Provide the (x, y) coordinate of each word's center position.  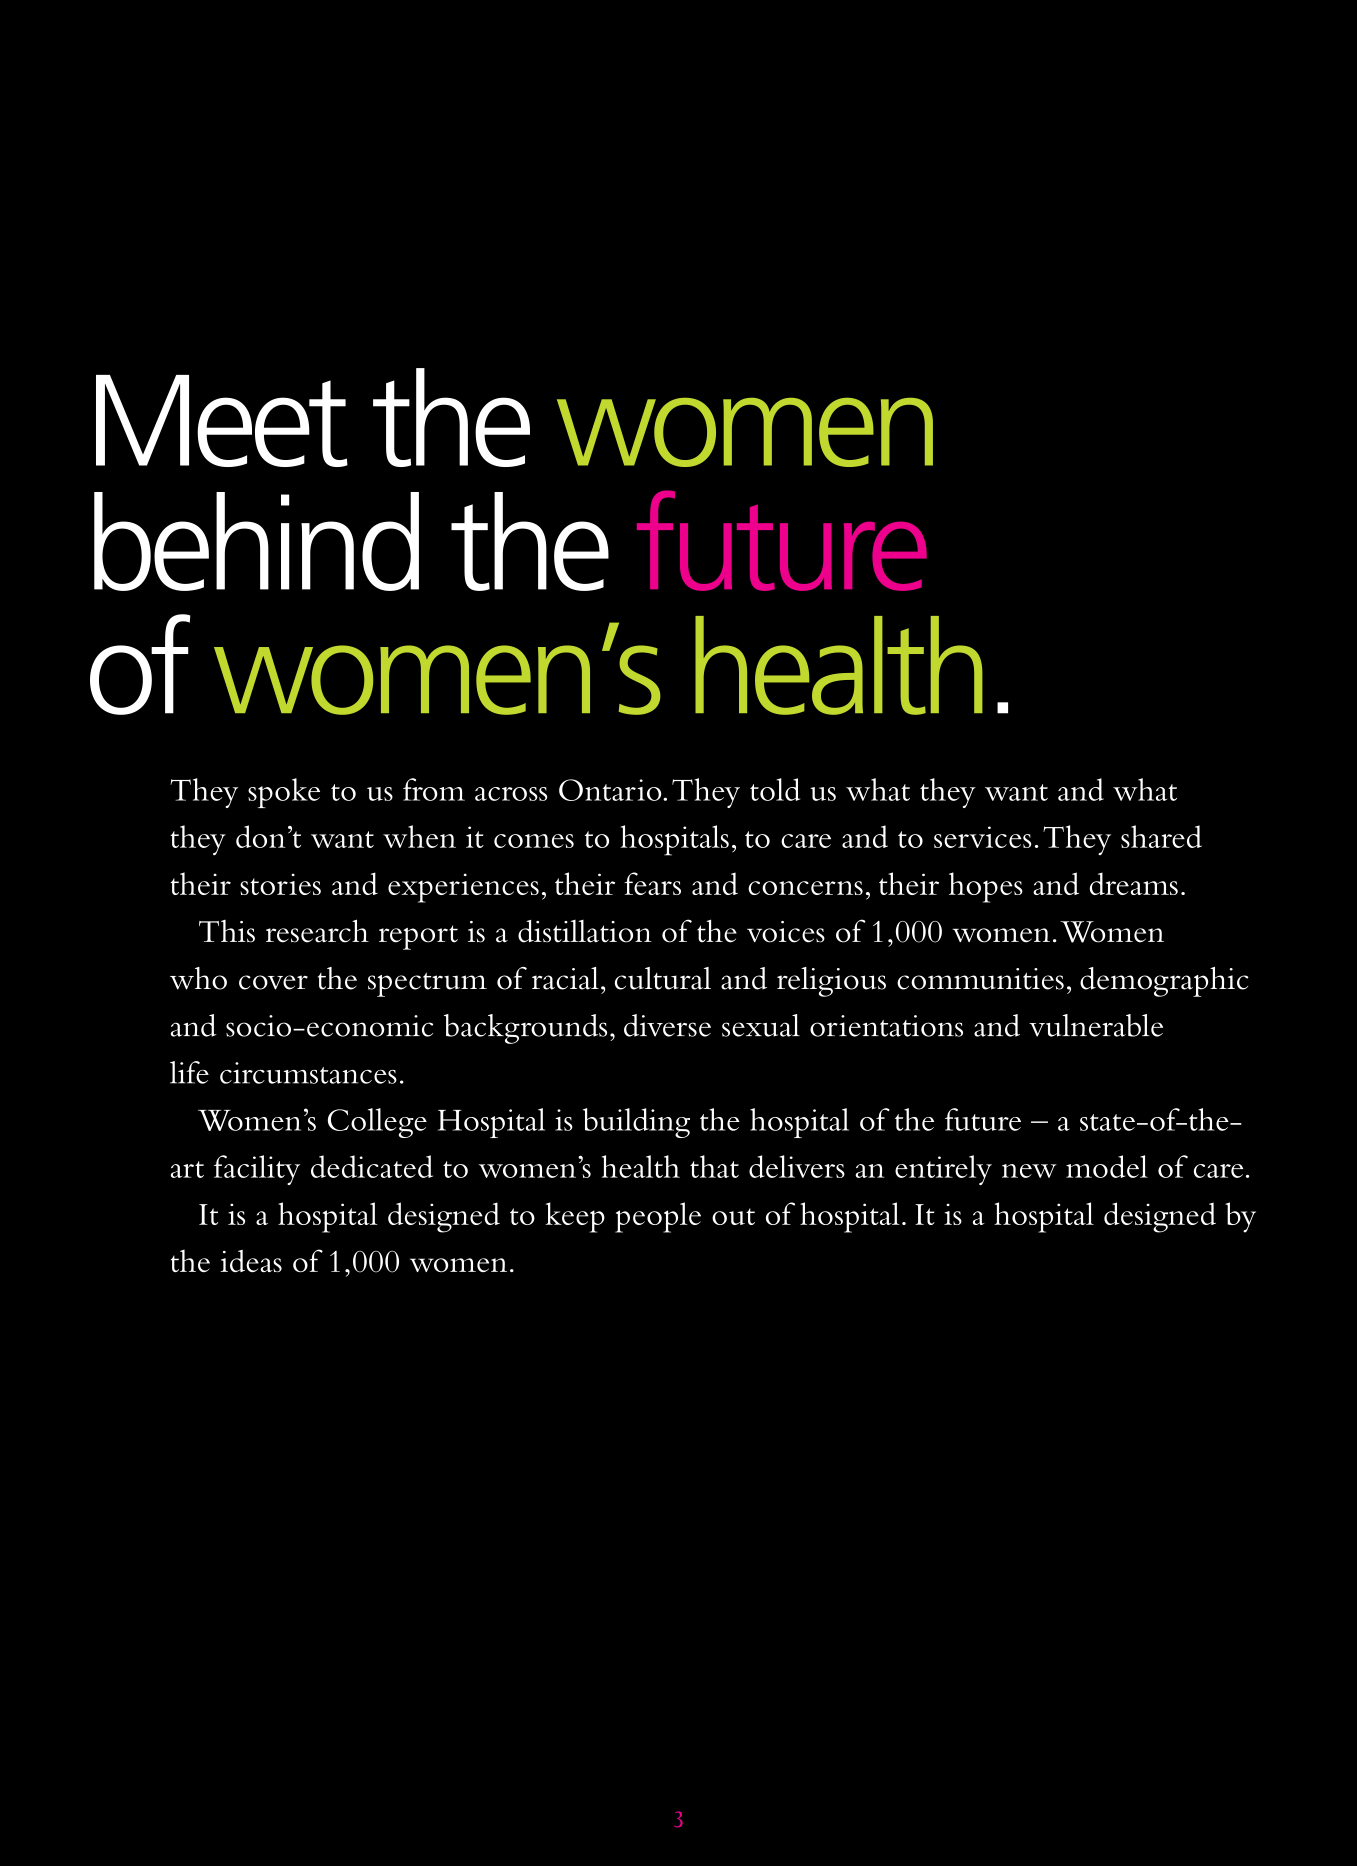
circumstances (308, 1073)
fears (652, 883)
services (982, 837)
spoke (284, 793)
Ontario (611, 790)
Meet (222, 421)
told (775, 789)
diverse (667, 1025)
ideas (251, 1261)
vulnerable (1096, 1025)
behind (256, 541)
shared (1161, 836)
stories (280, 884)
